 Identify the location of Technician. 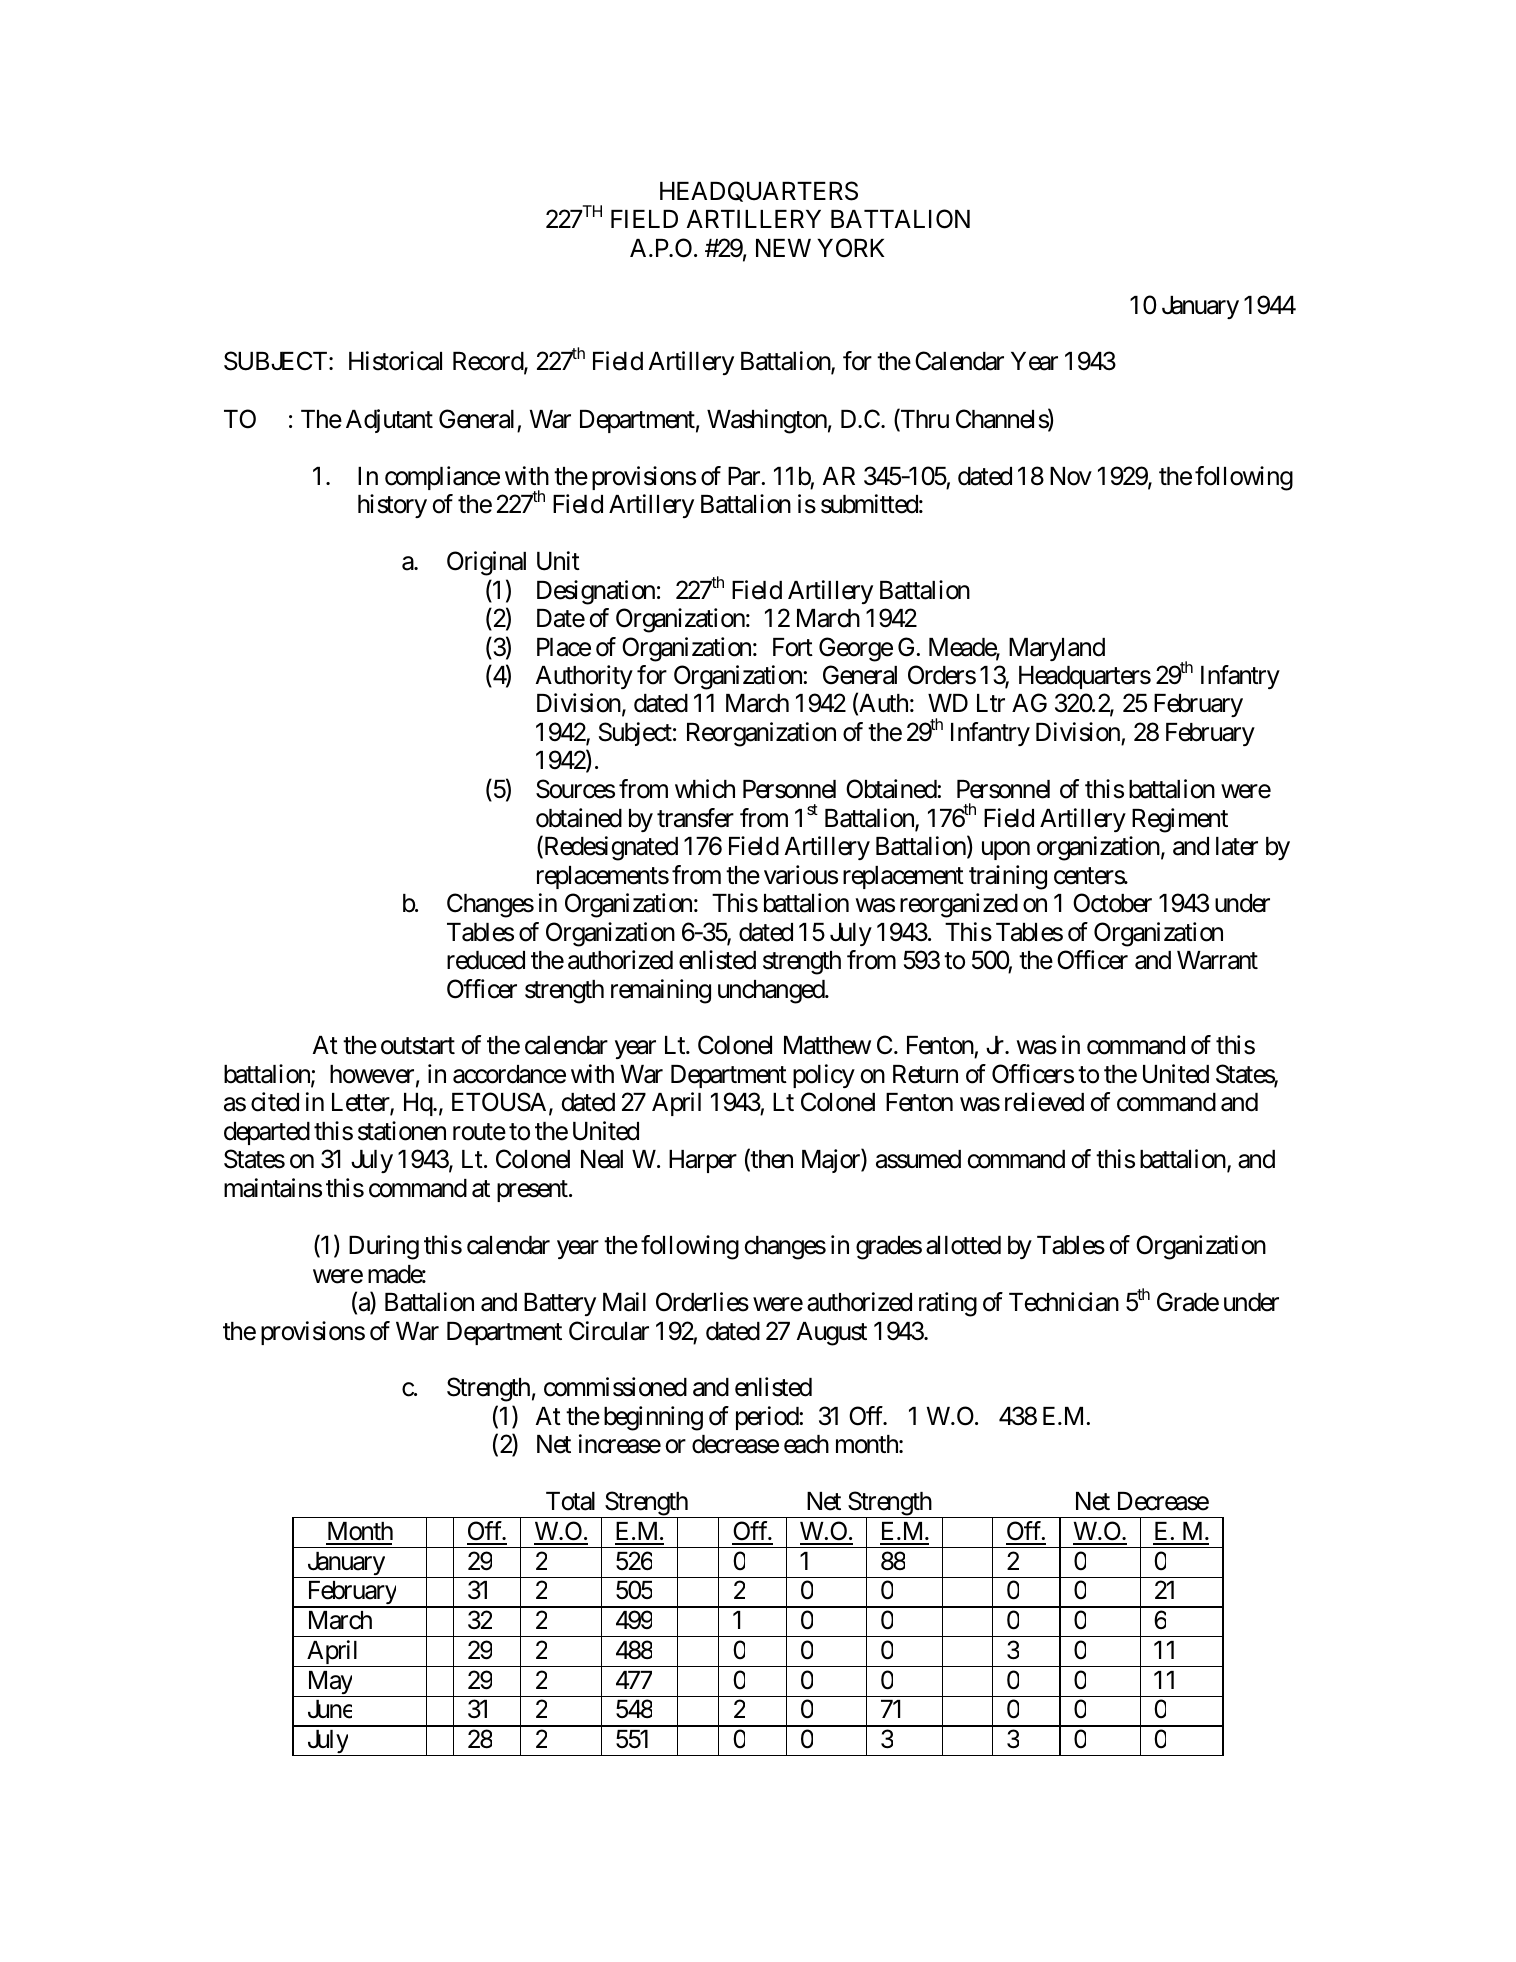
(1064, 1302).
